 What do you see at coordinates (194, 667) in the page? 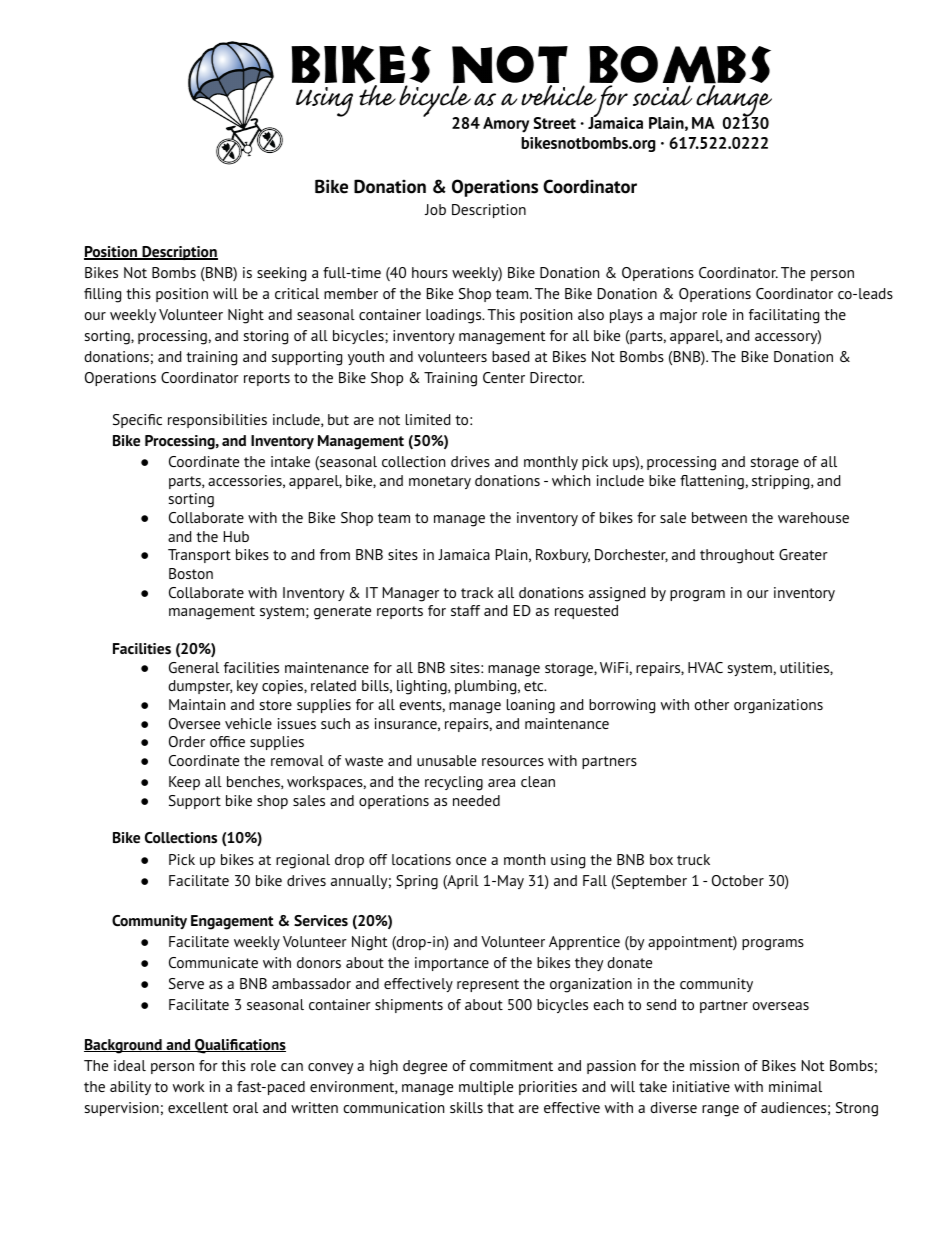
I see `General` at bounding box center [194, 667].
